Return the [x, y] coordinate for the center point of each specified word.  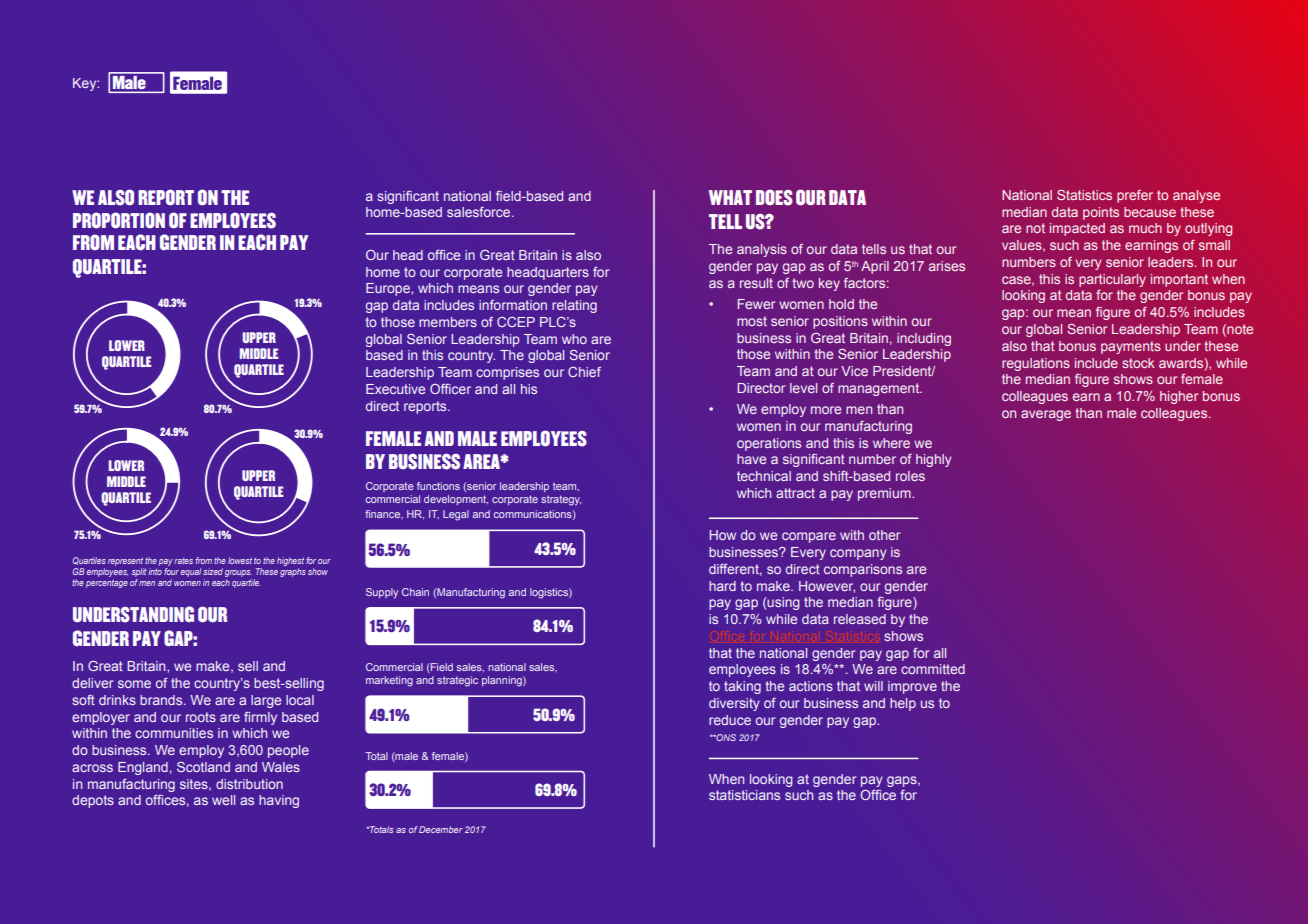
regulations [1036, 364]
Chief [584, 372]
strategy [561, 500]
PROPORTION [119, 220]
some [134, 684]
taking [742, 687]
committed [933, 669]
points [1101, 213]
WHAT [730, 197]
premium [885, 494]
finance [383, 514]
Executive [395, 389]
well [223, 800]
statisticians [744, 795]
